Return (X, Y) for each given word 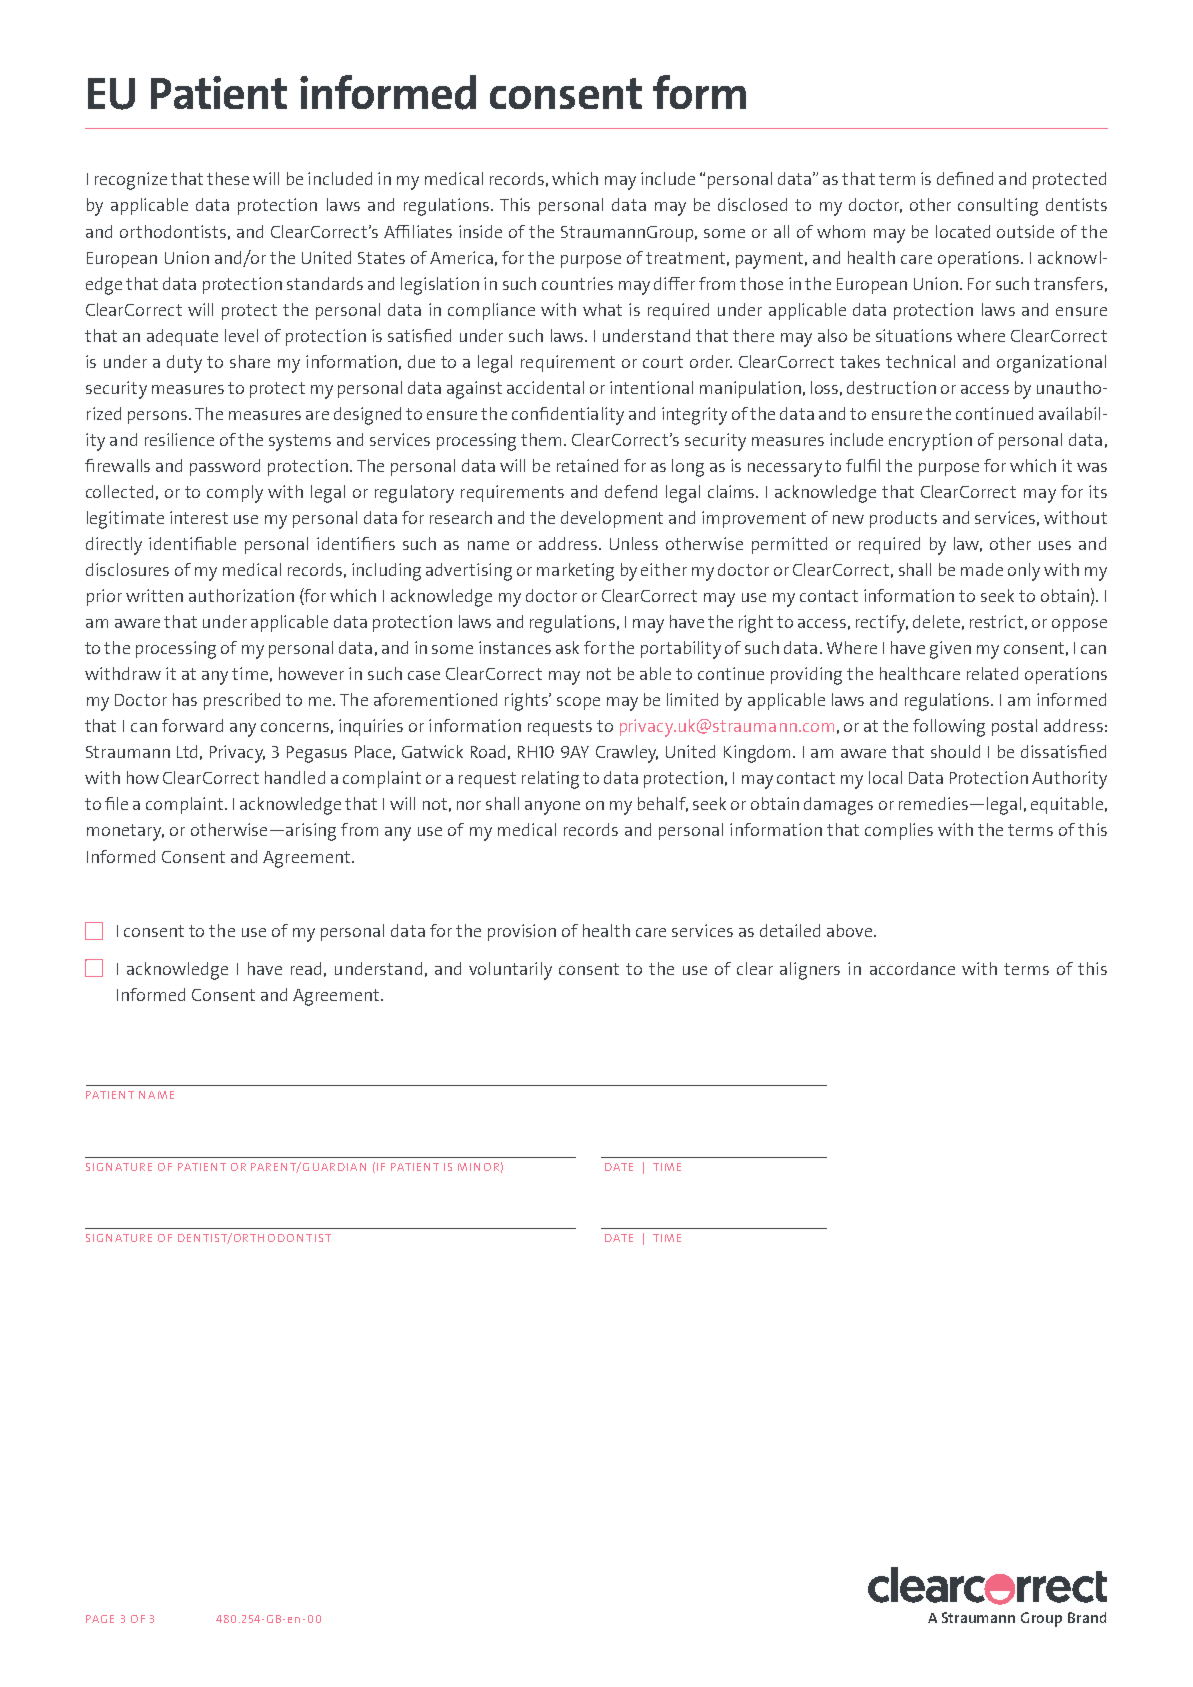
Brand (1087, 1617)
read (306, 968)
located (963, 231)
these (228, 178)
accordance (912, 968)
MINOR (478, 1167)
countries (577, 283)
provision (522, 932)
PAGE (100, 1619)
